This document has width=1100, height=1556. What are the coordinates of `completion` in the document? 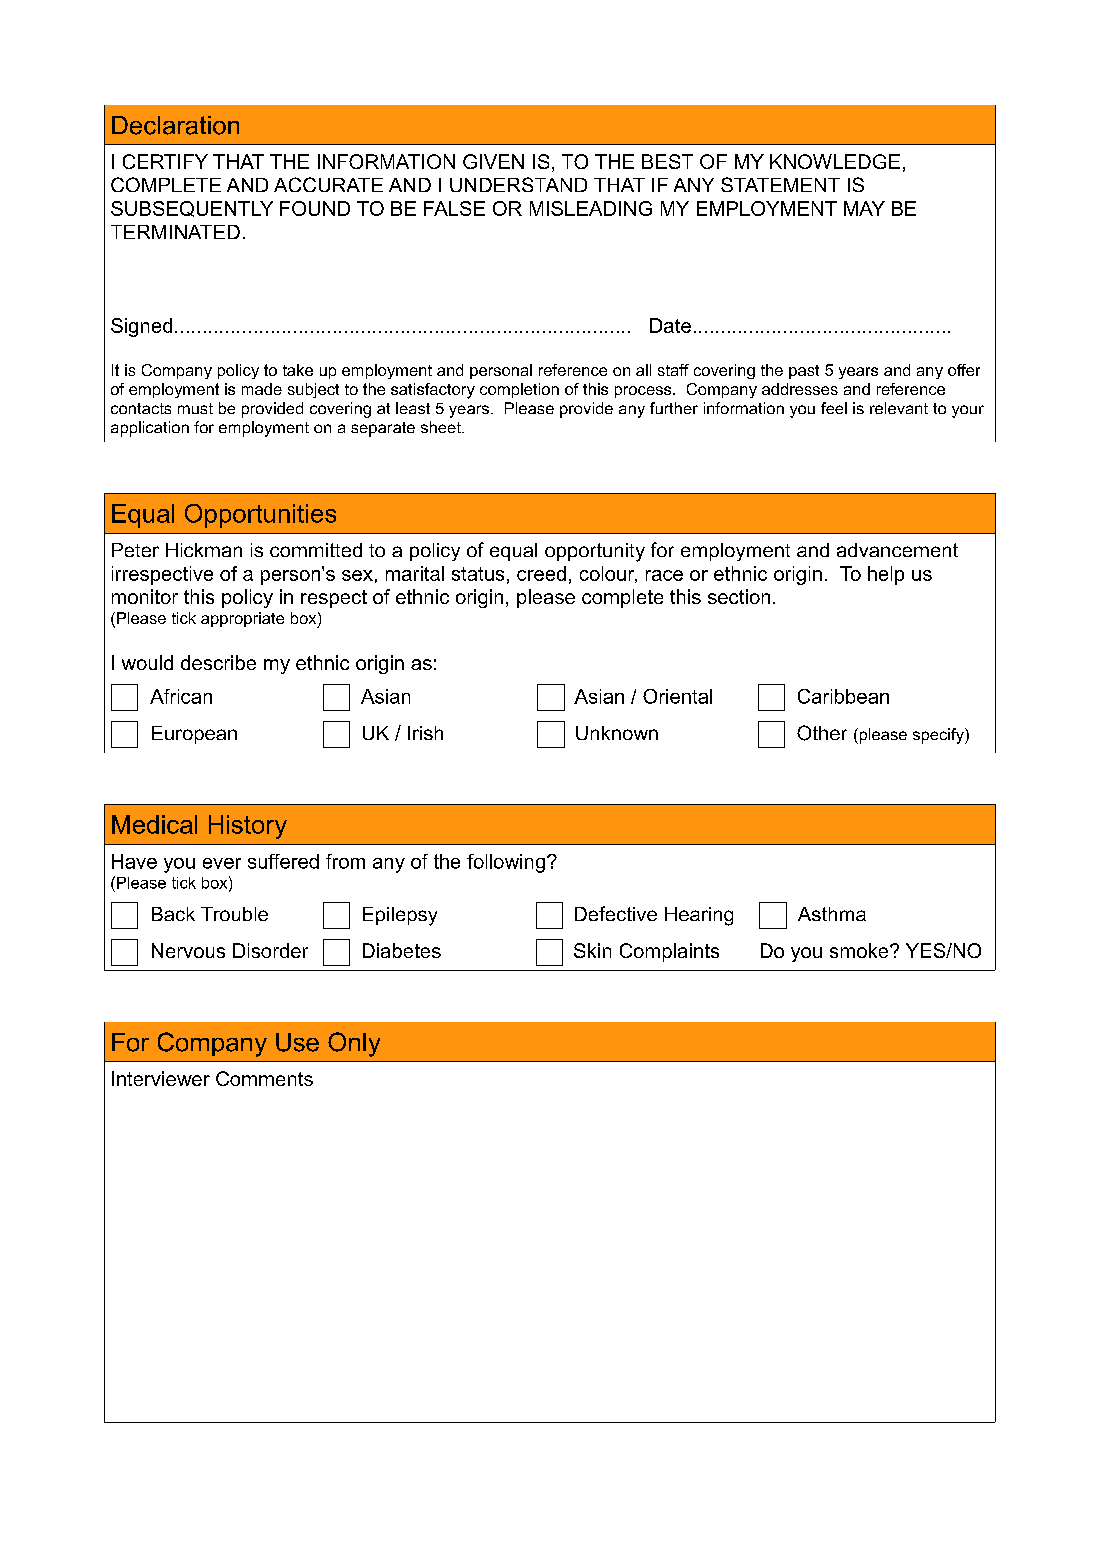 It's located at (519, 390).
